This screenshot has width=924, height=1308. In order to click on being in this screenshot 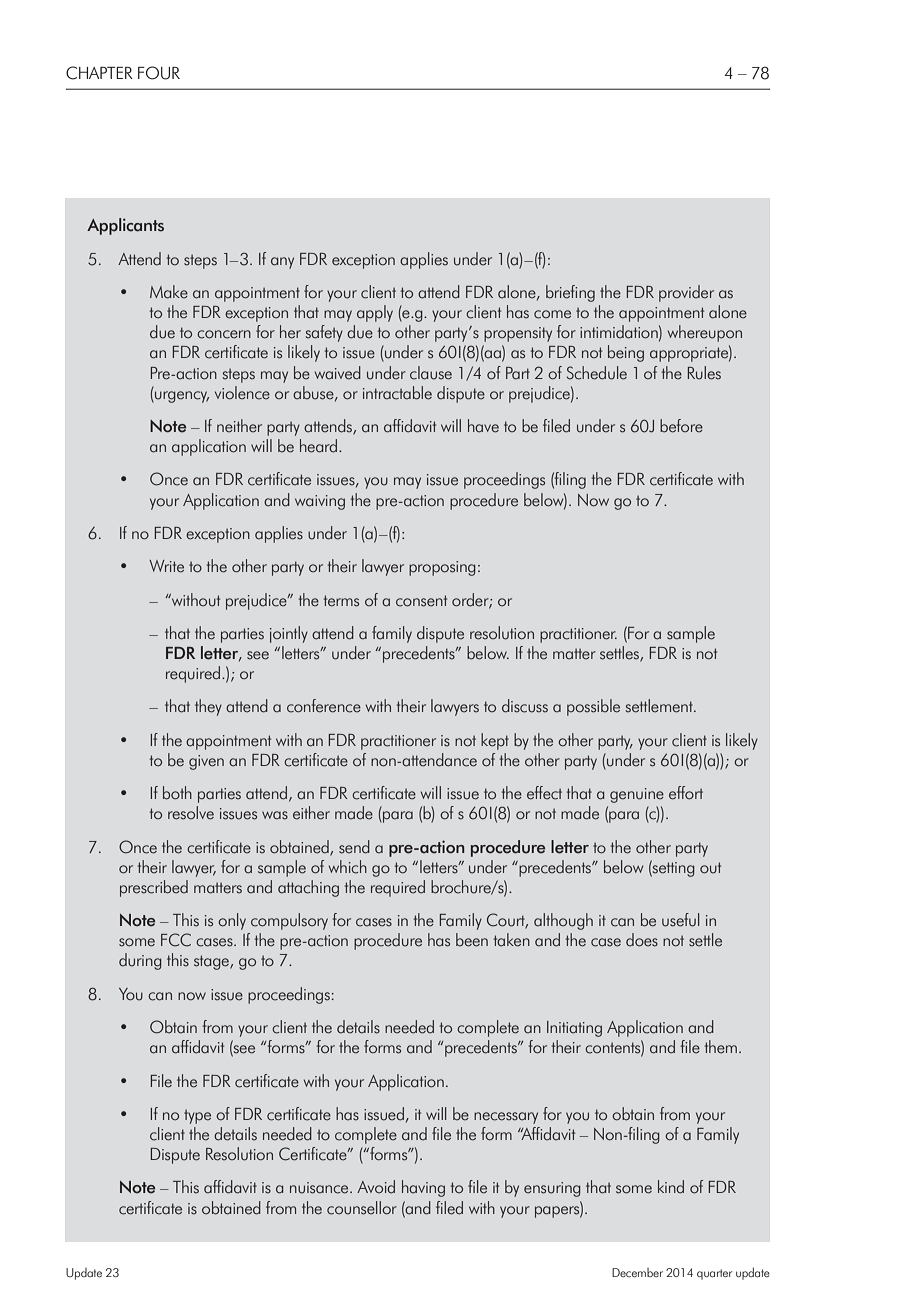, I will do `click(626, 353)`.
